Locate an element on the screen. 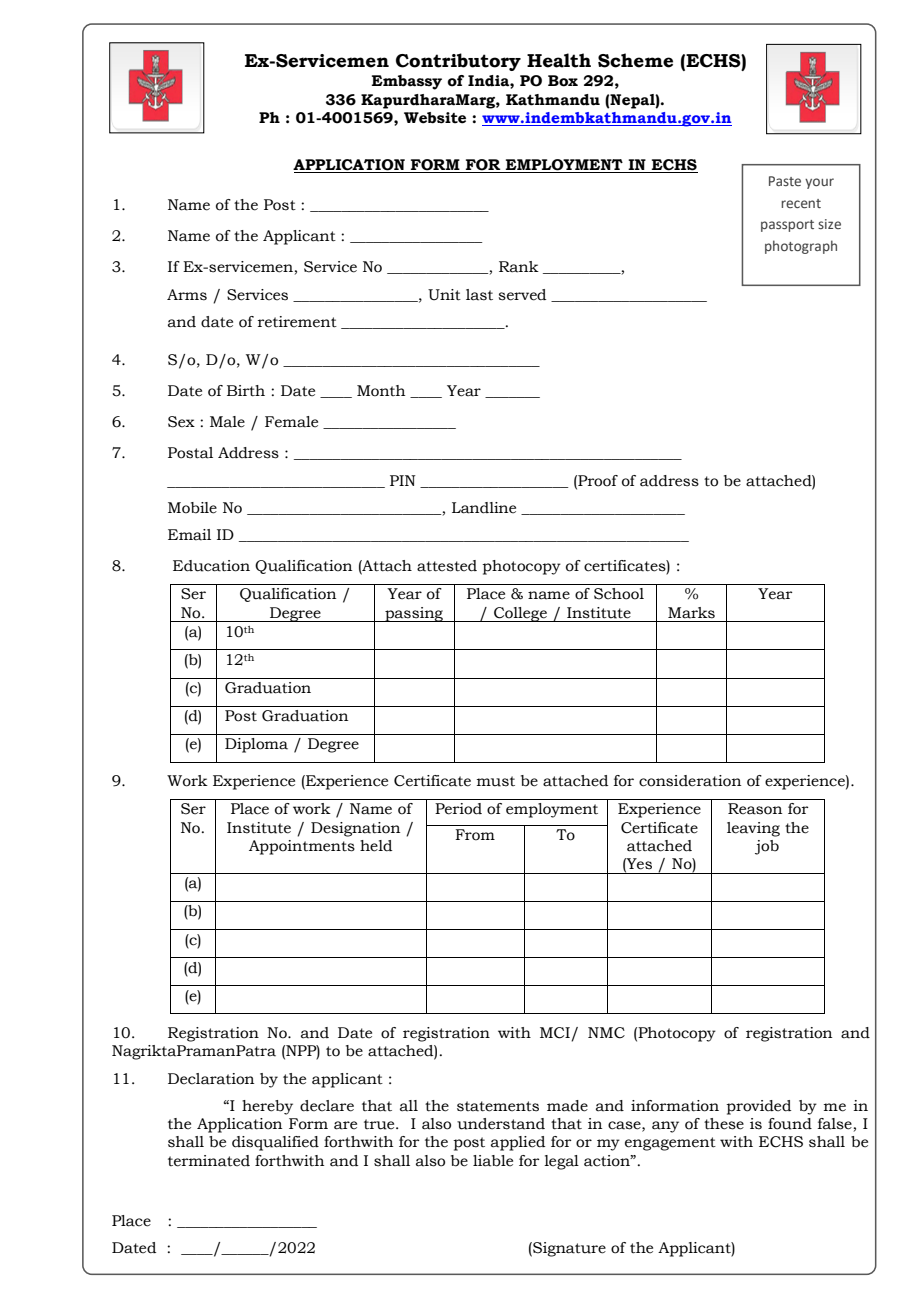  Marks is located at coordinates (691, 613).
